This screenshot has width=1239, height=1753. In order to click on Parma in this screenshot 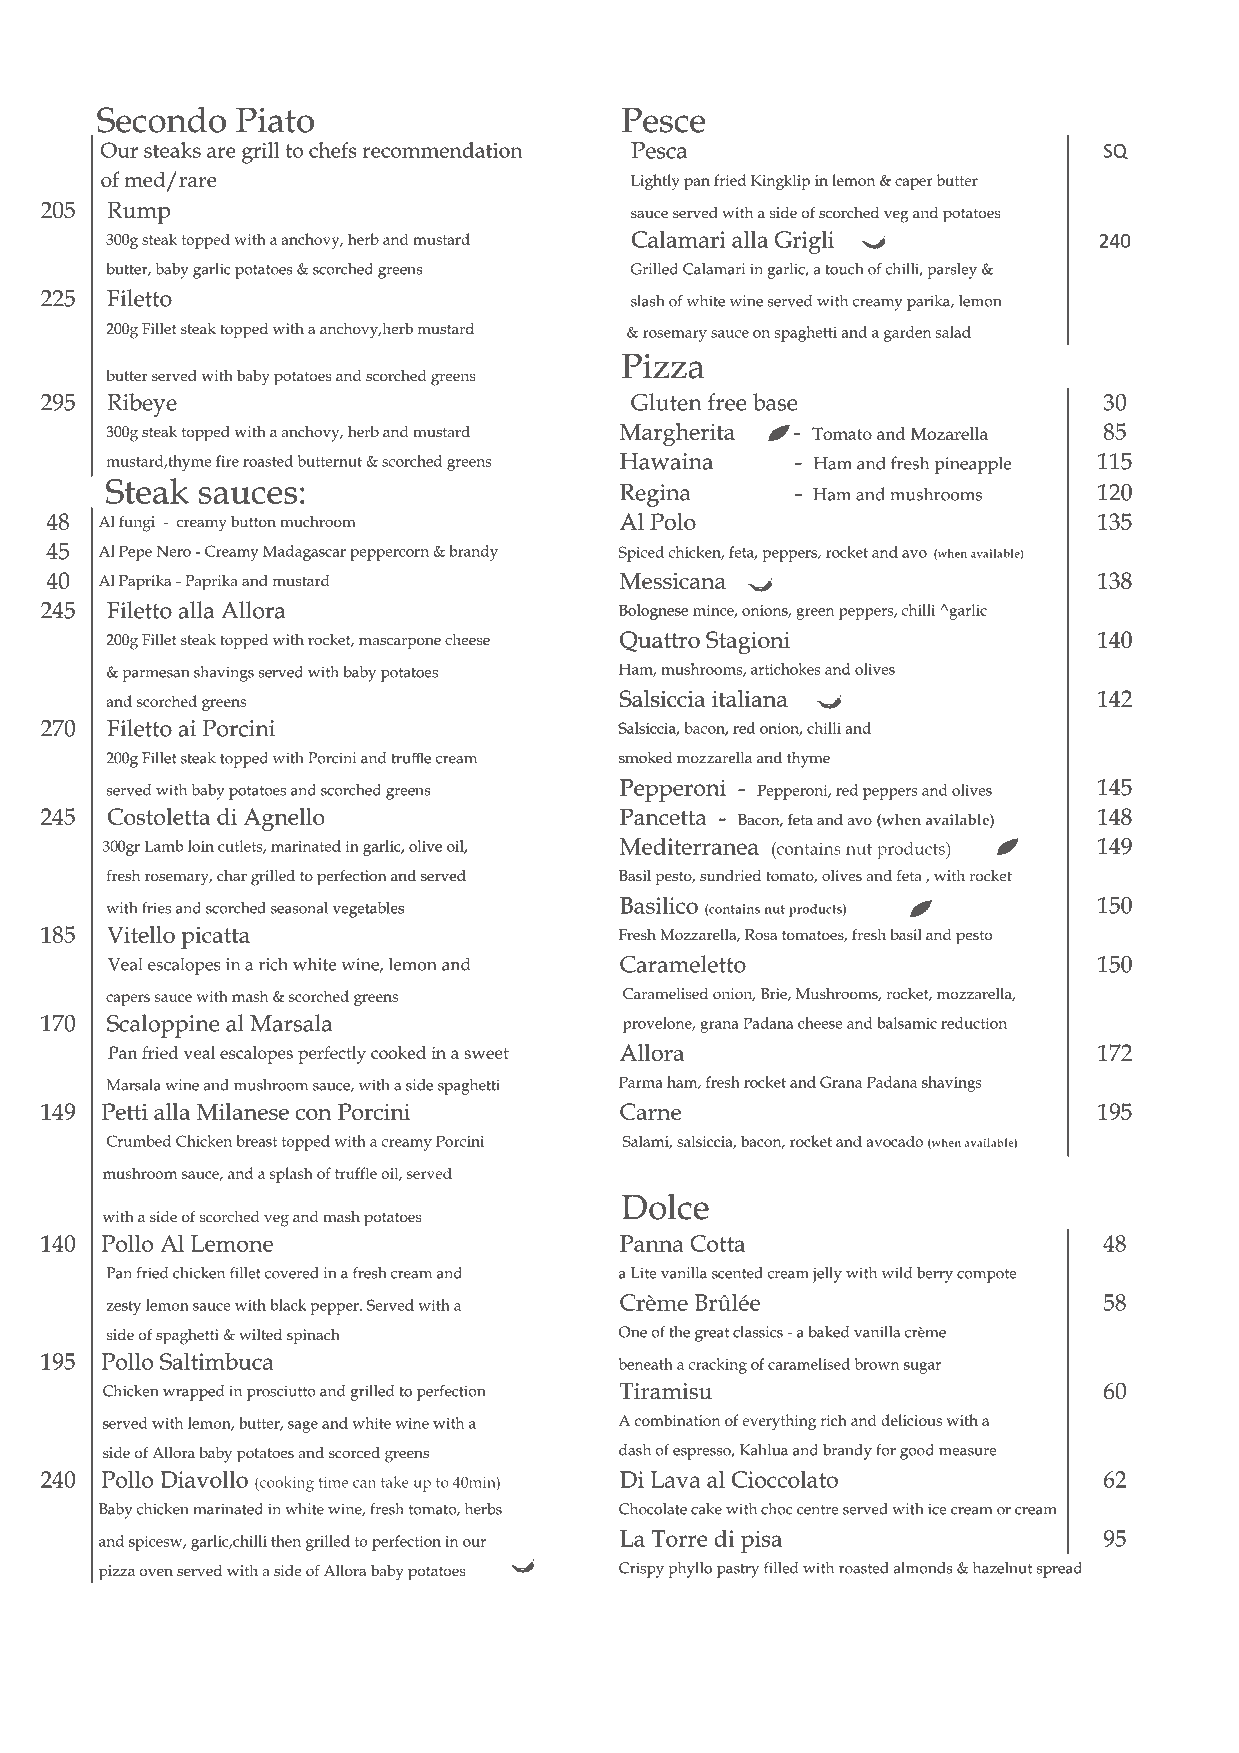, I will do `click(641, 1082)`.
